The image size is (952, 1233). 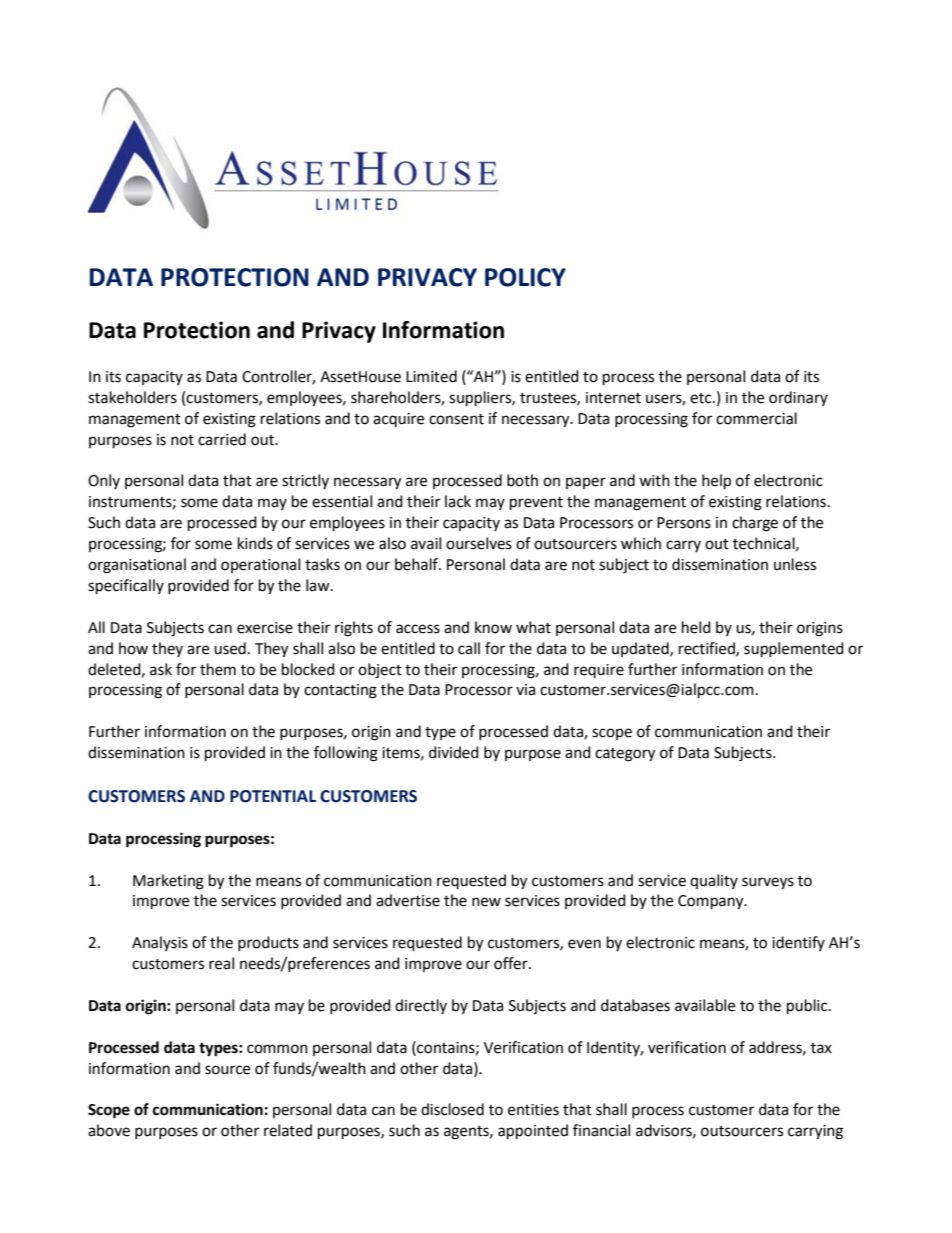 What do you see at coordinates (525, 690) in the document?
I see `via` at bounding box center [525, 690].
